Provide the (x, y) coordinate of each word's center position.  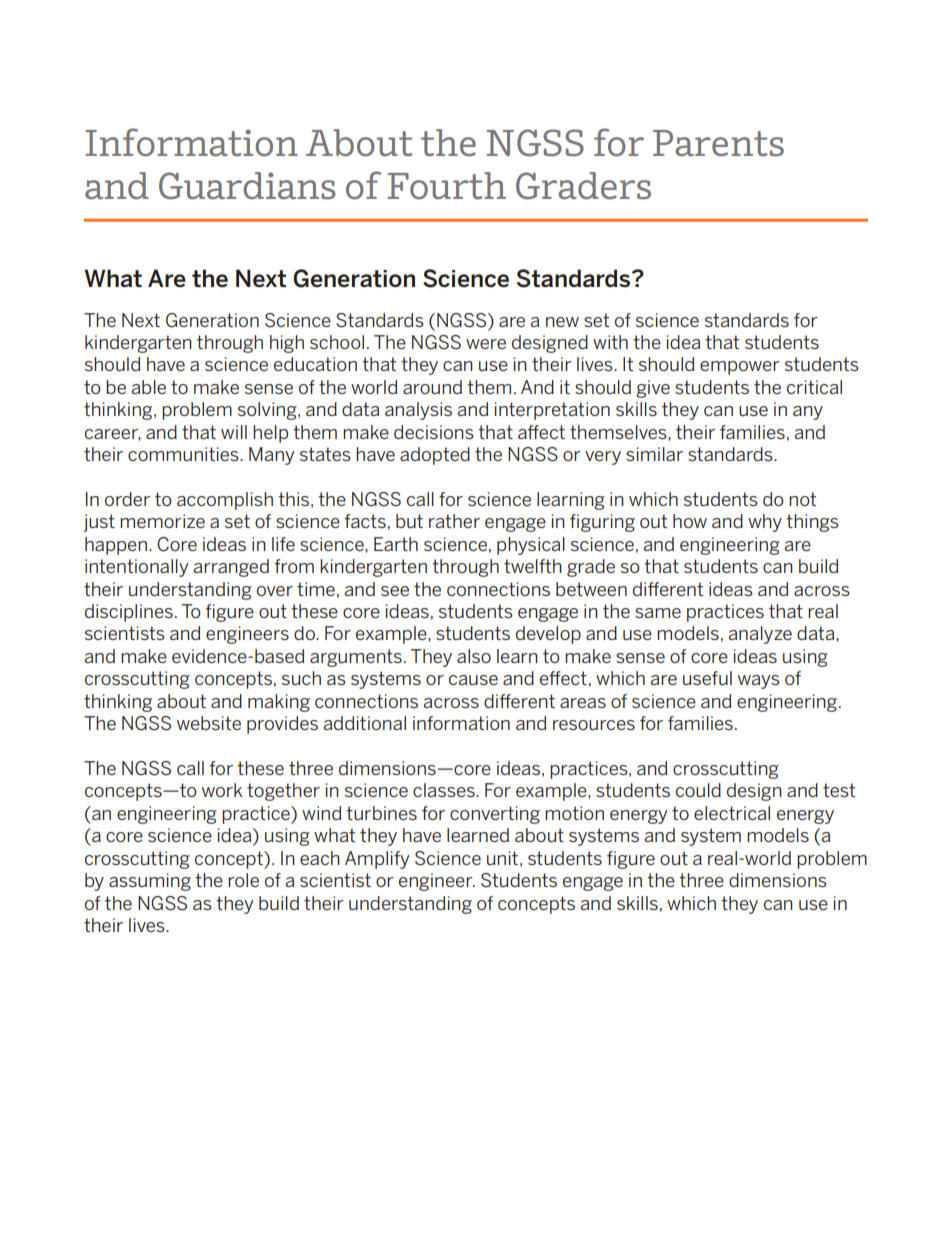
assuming (150, 882)
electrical (732, 813)
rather (454, 521)
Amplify (377, 860)
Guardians (247, 186)
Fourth (446, 186)
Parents (718, 143)
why (765, 523)
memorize (162, 521)
